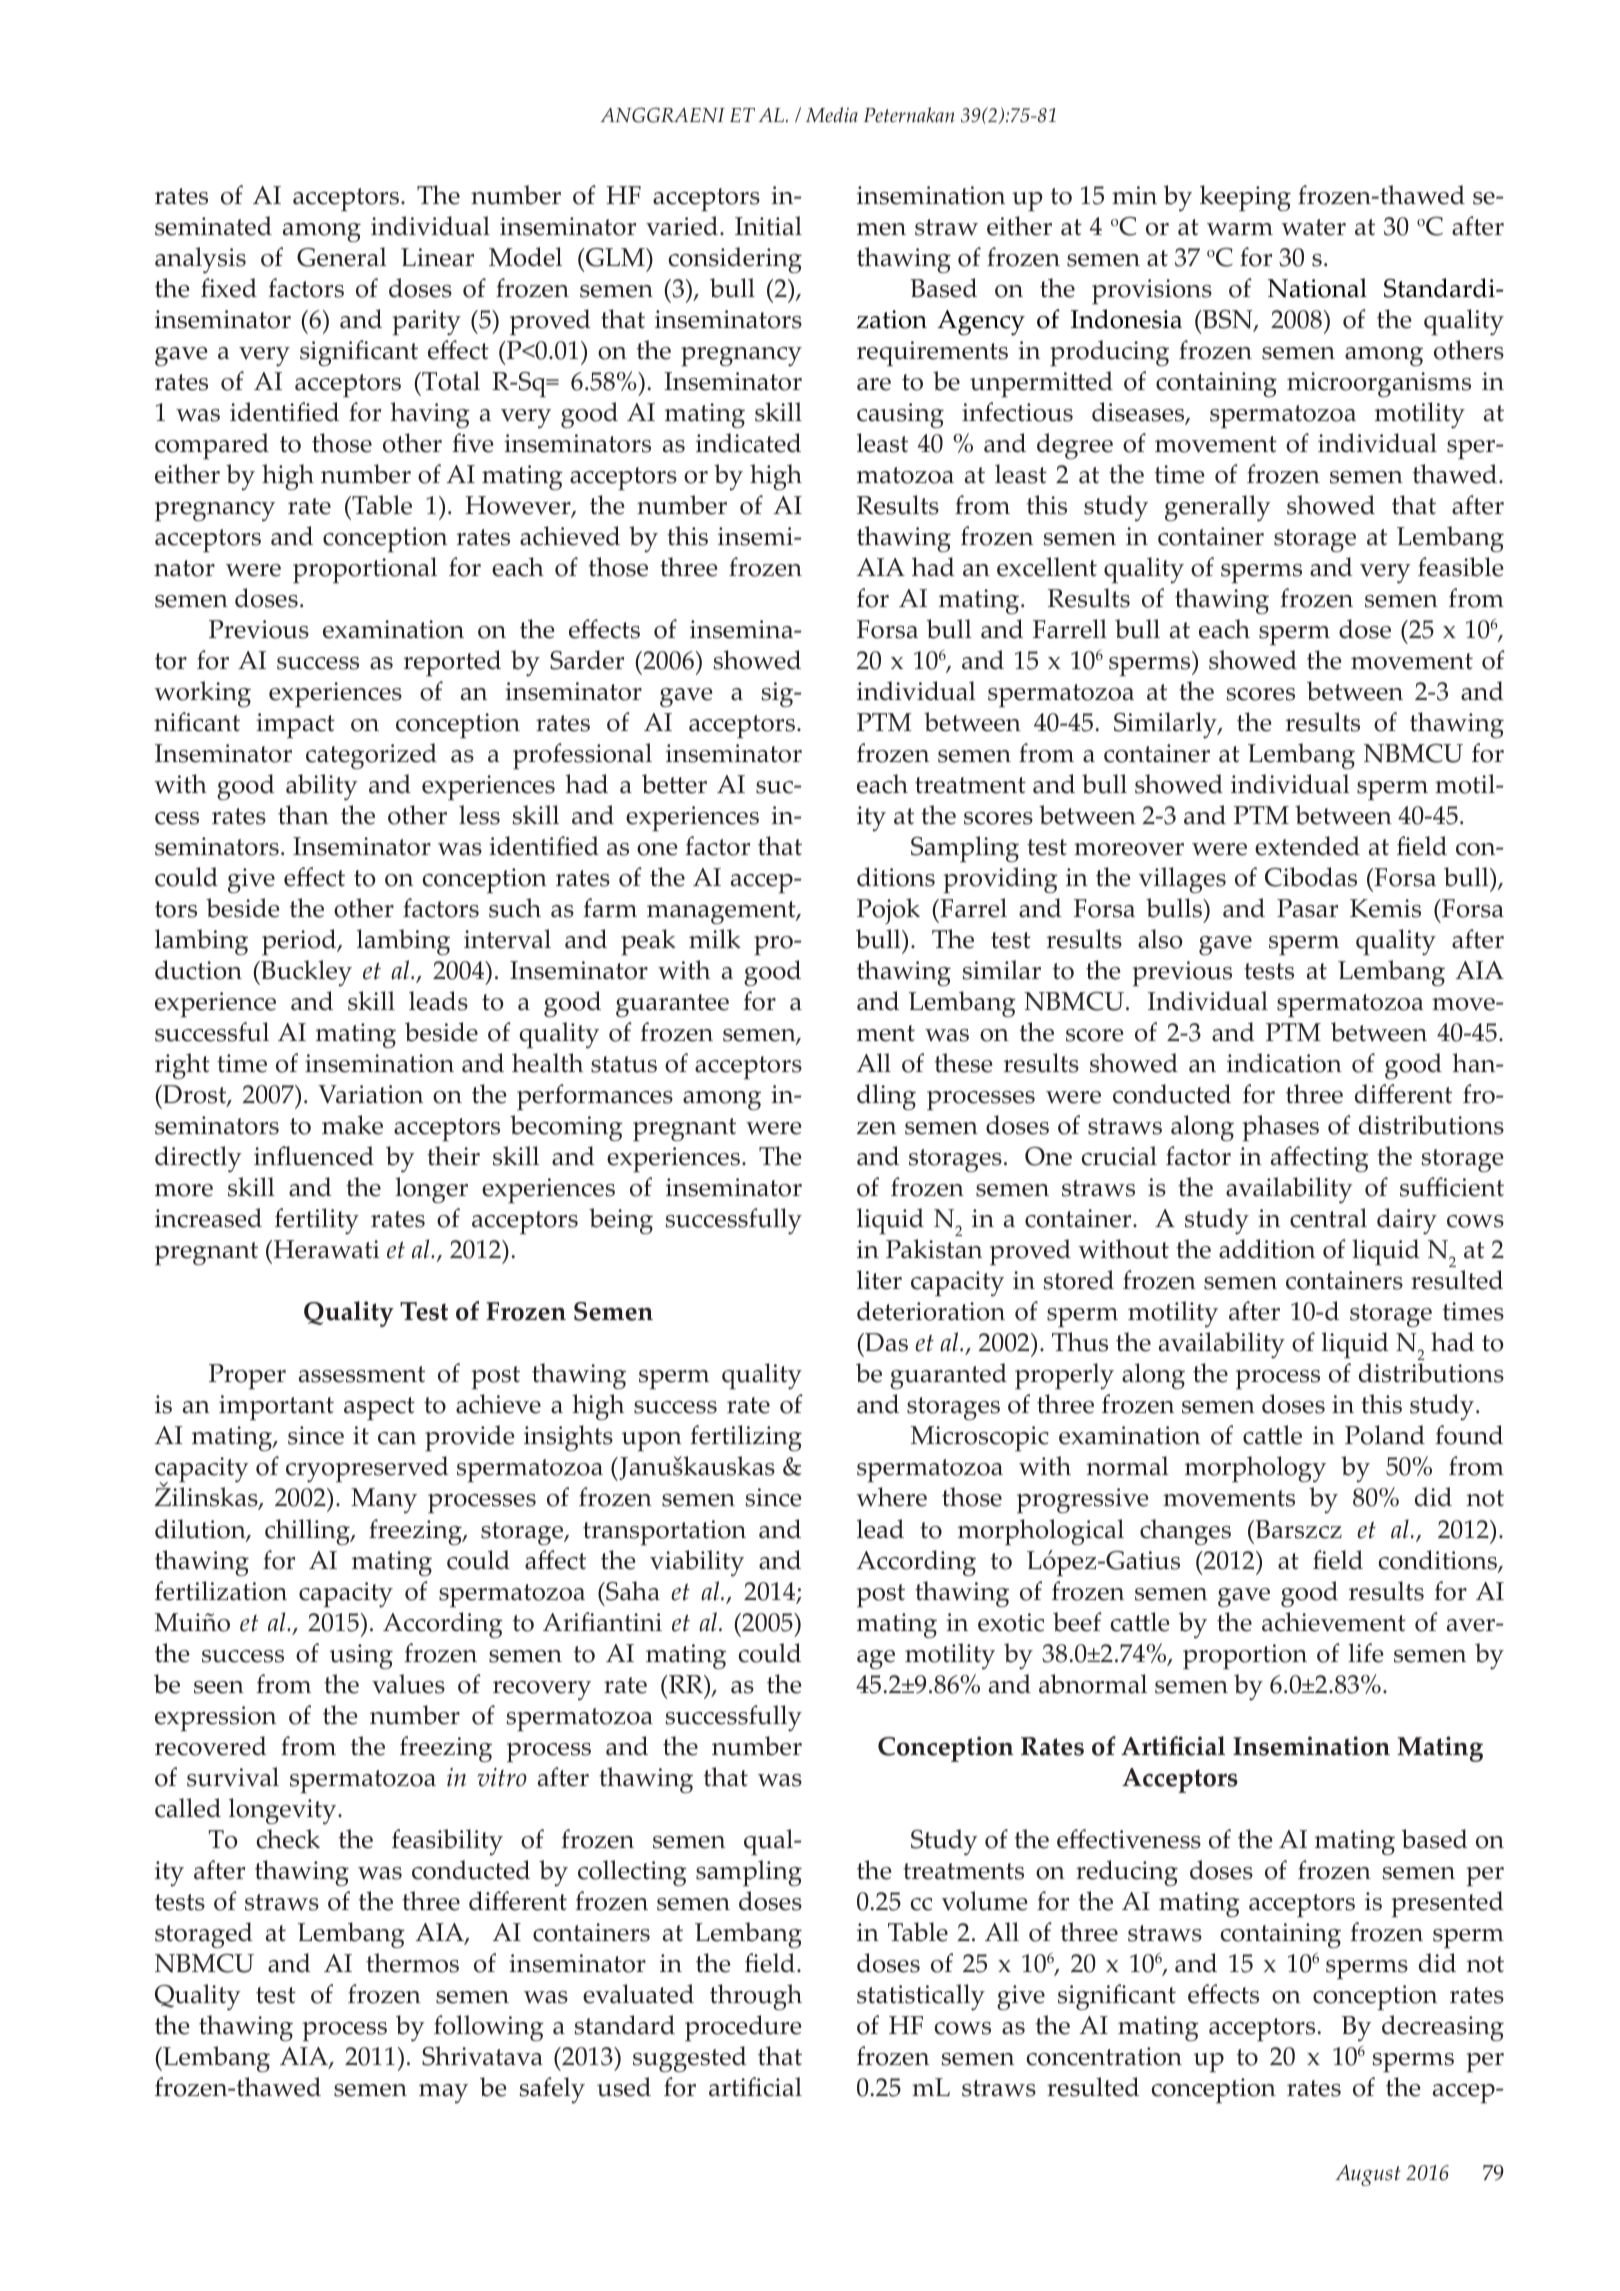  I want to click on aspect, so click(379, 1409).
